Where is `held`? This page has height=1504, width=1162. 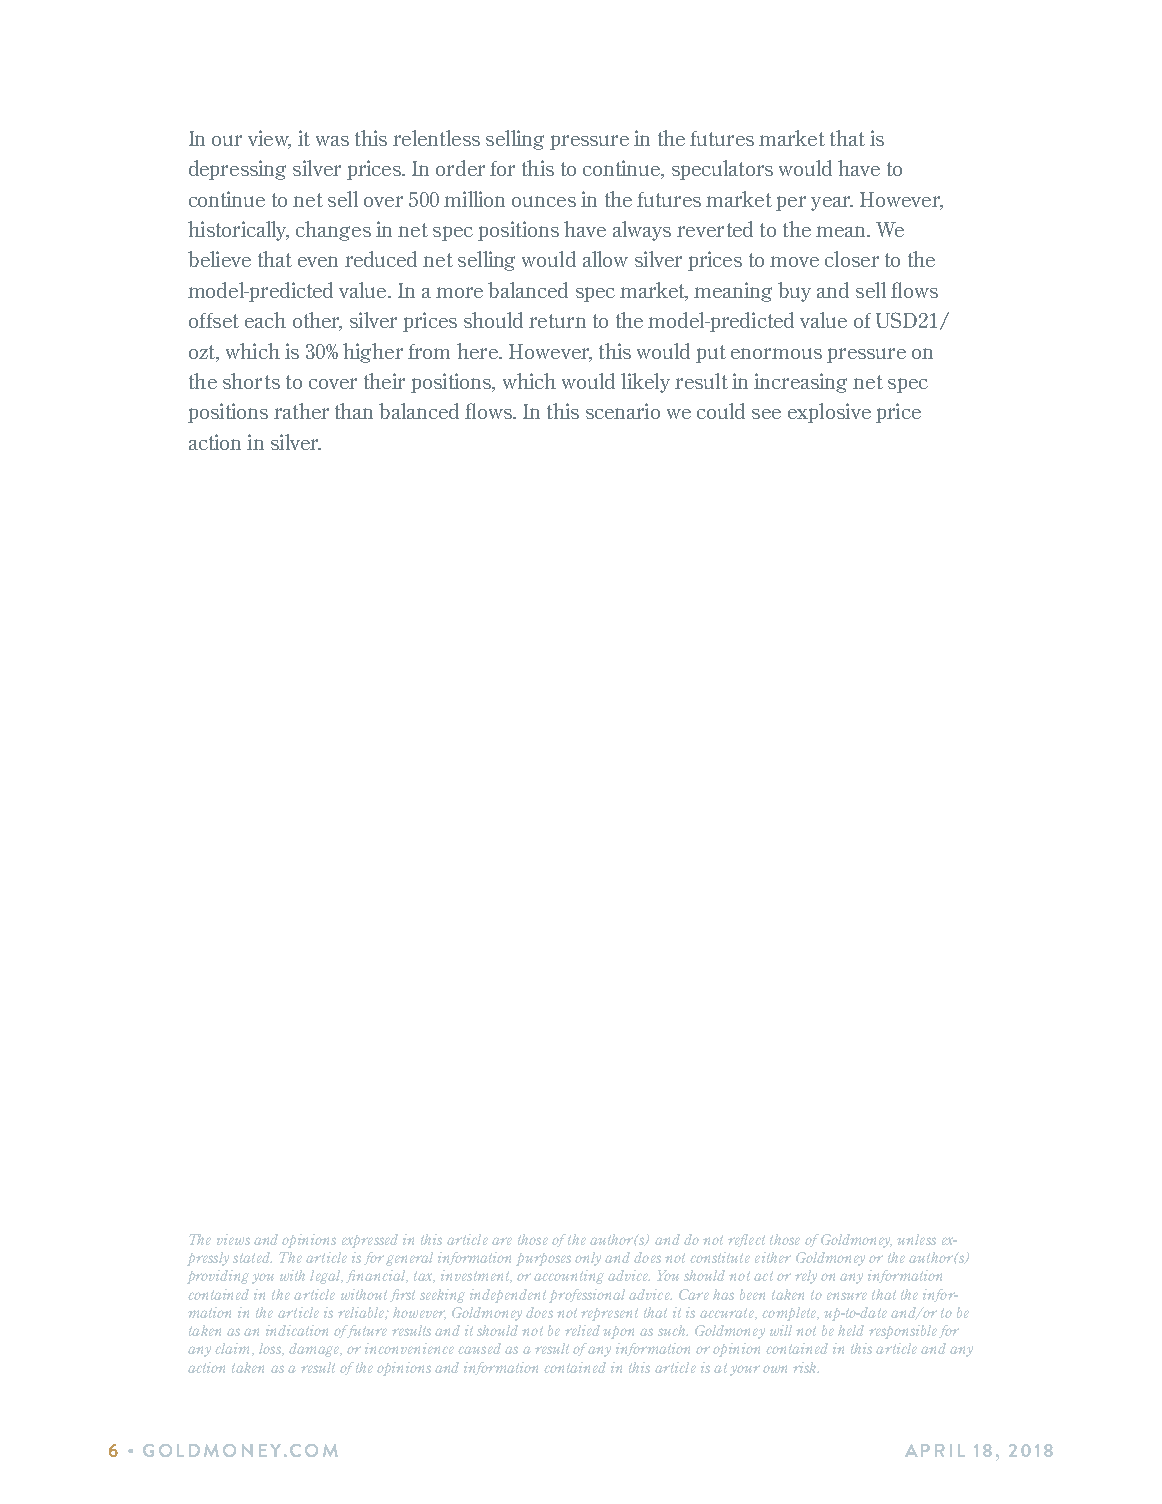
held is located at coordinates (851, 1330).
